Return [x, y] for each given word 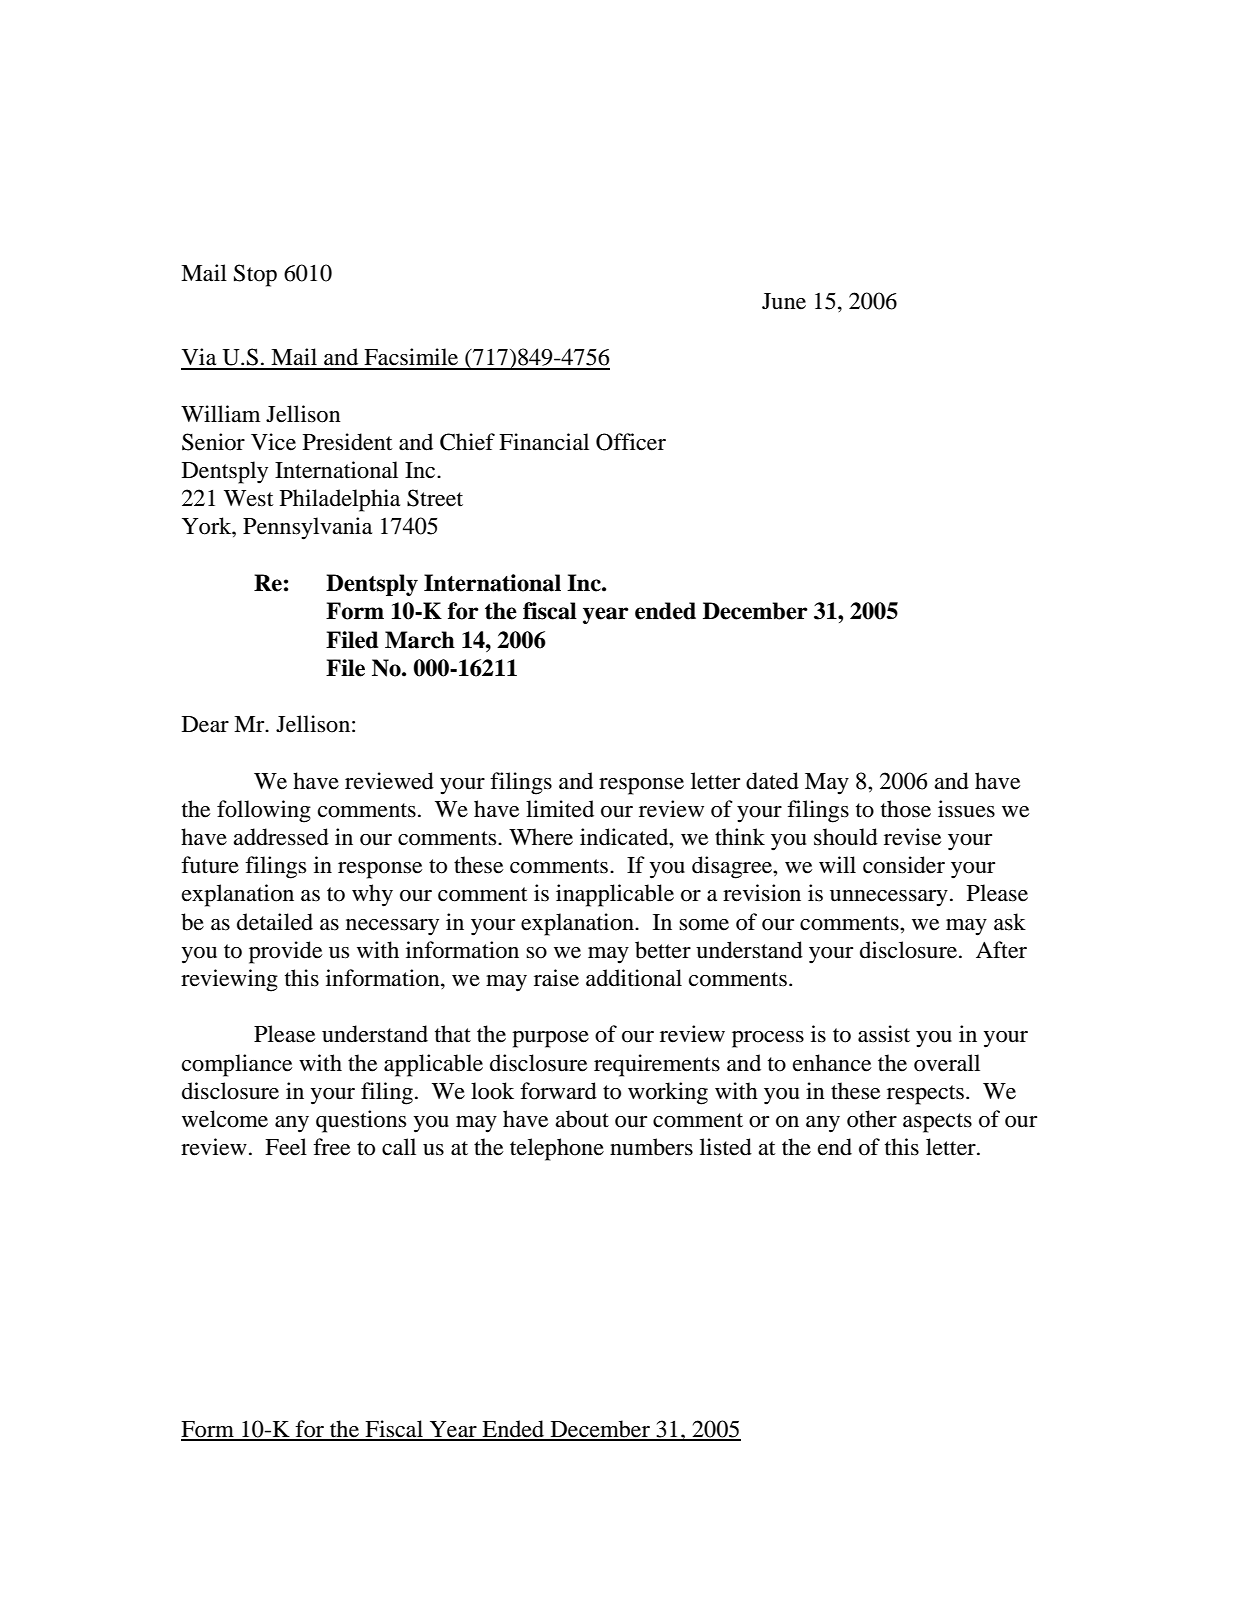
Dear [205, 724]
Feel [286, 1147]
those [906, 809]
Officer [631, 442]
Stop [255, 275]
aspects [937, 1123]
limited [560, 809]
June [784, 301]
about [582, 1119]
